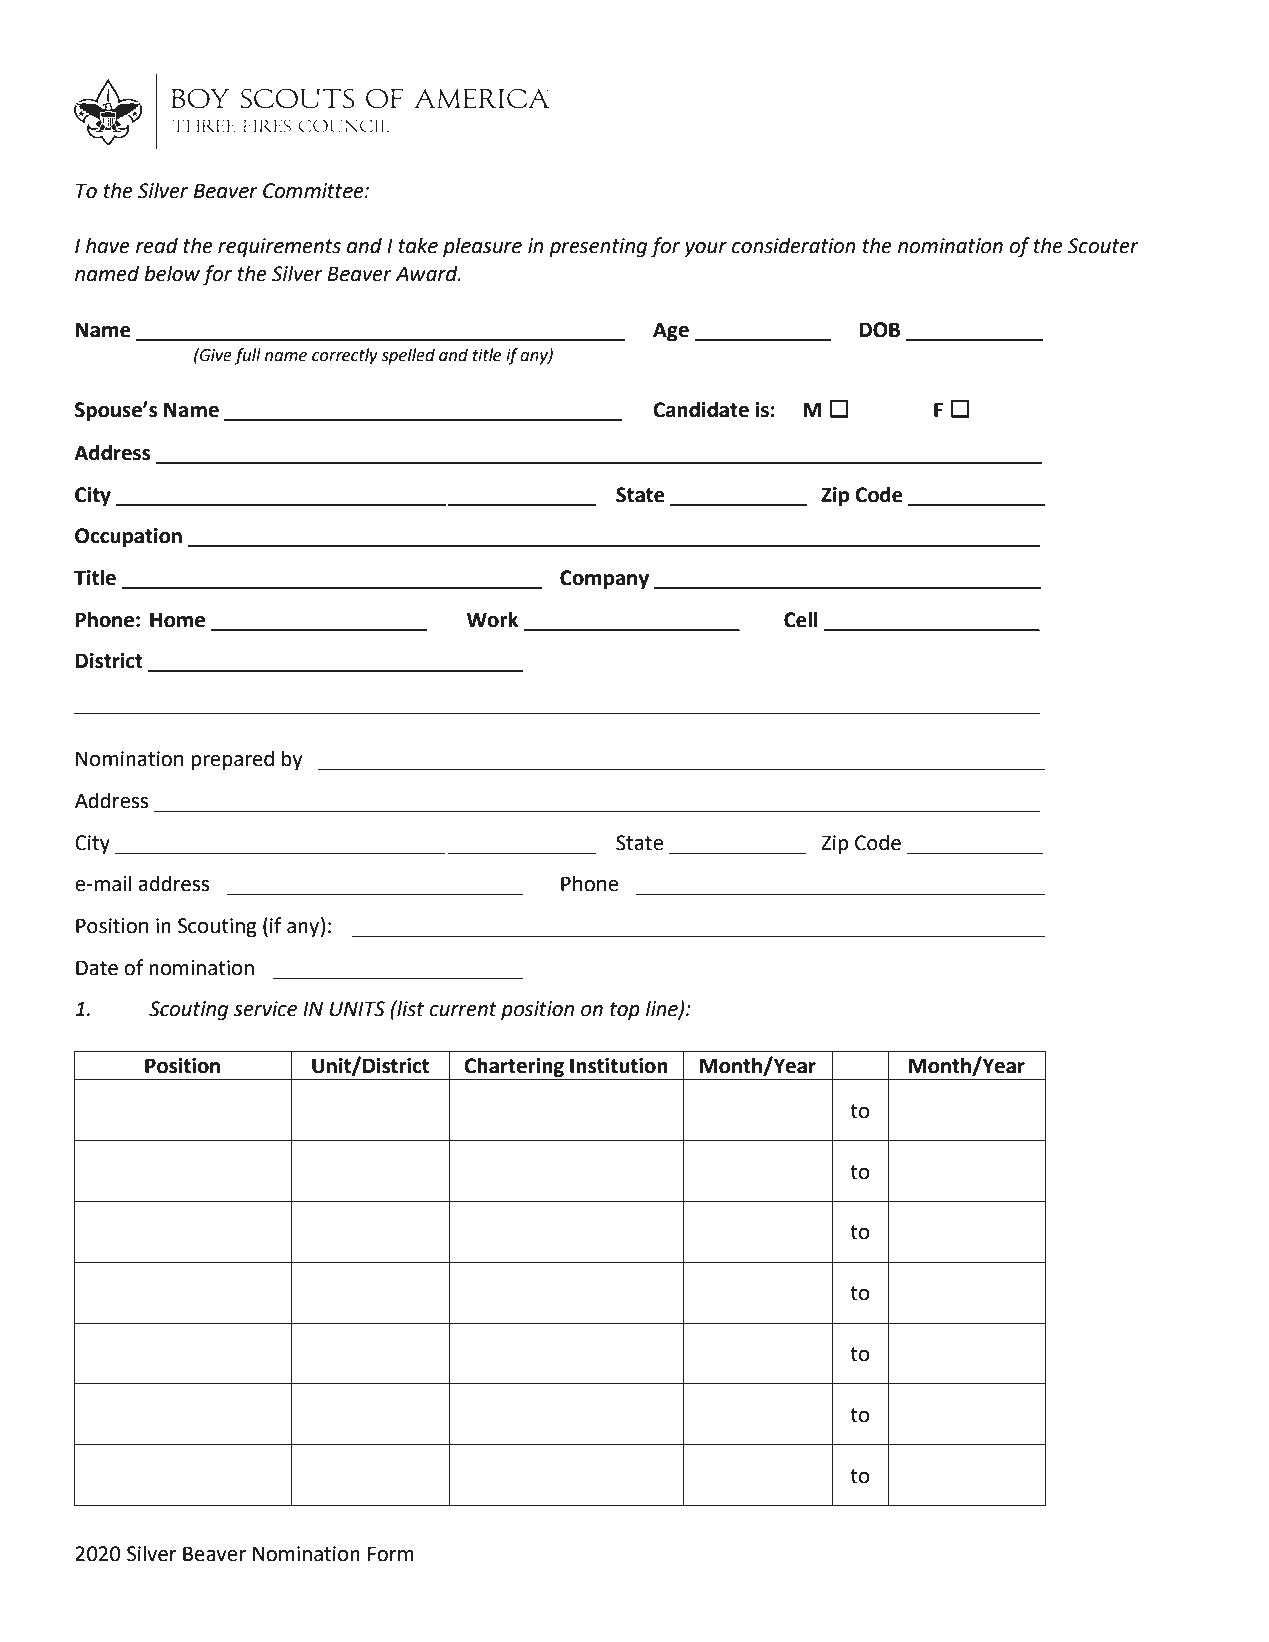 The height and width of the image is (1642, 1269). I want to click on Work, so click(492, 619).
